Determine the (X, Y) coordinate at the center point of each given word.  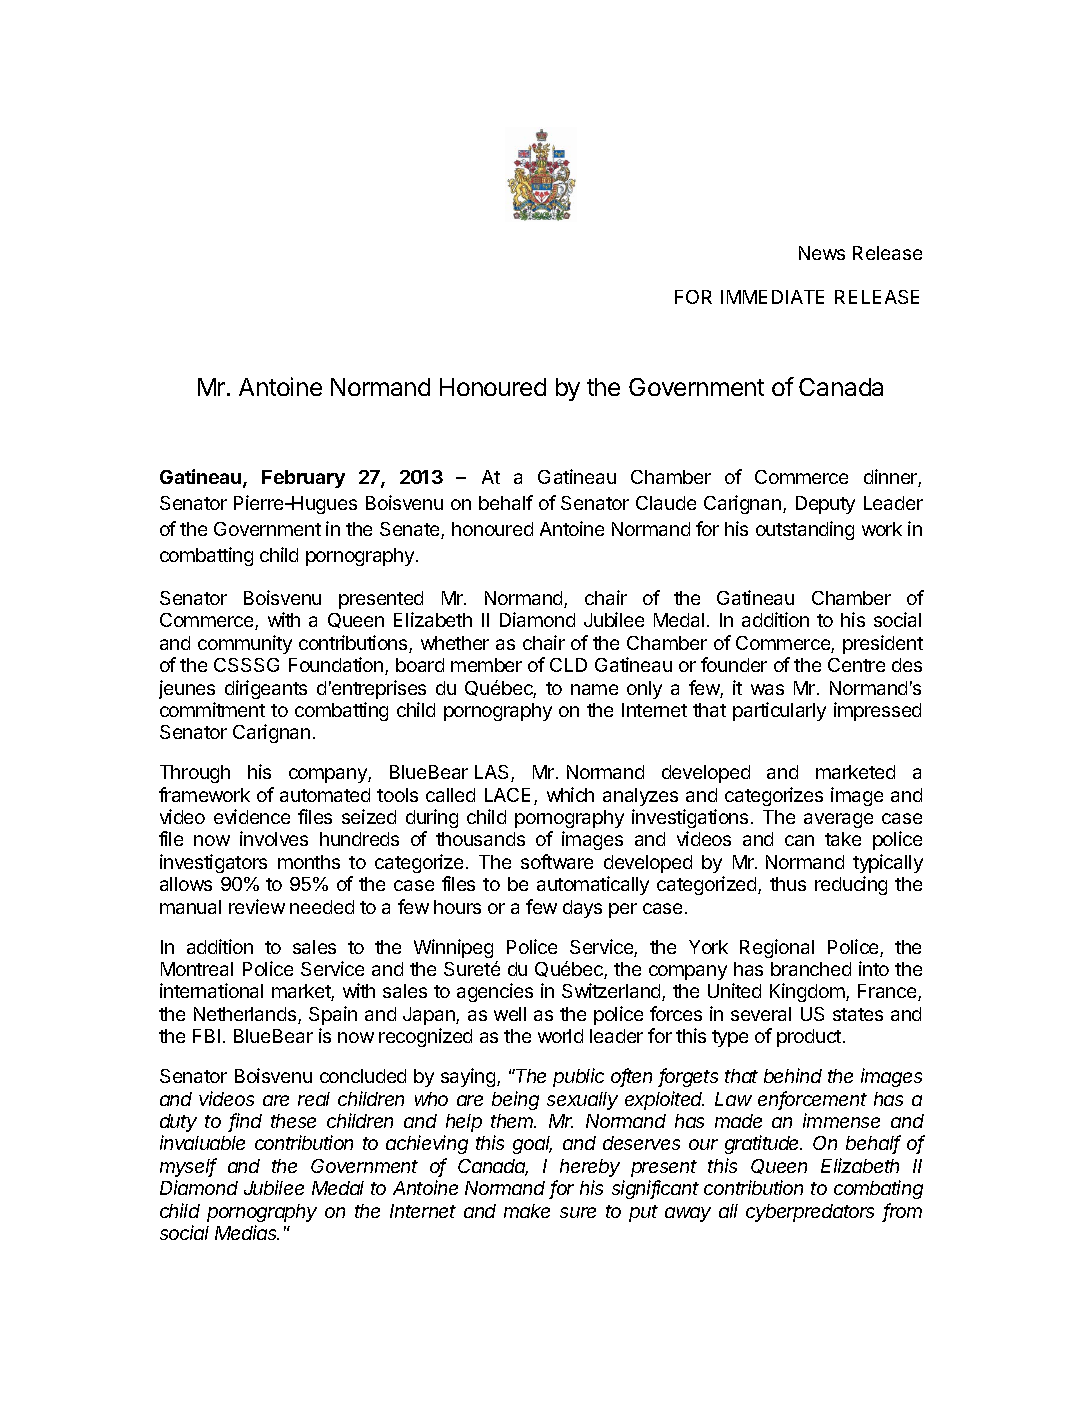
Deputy (825, 505)
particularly (779, 711)
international (211, 990)
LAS (493, 773)
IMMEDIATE (772, 297)
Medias (247, 1232)
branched (811, 969)
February (303, 479)
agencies (495, 992)
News (822, 253)
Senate (411, 530)
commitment (212, 709)
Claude (666, 503)
